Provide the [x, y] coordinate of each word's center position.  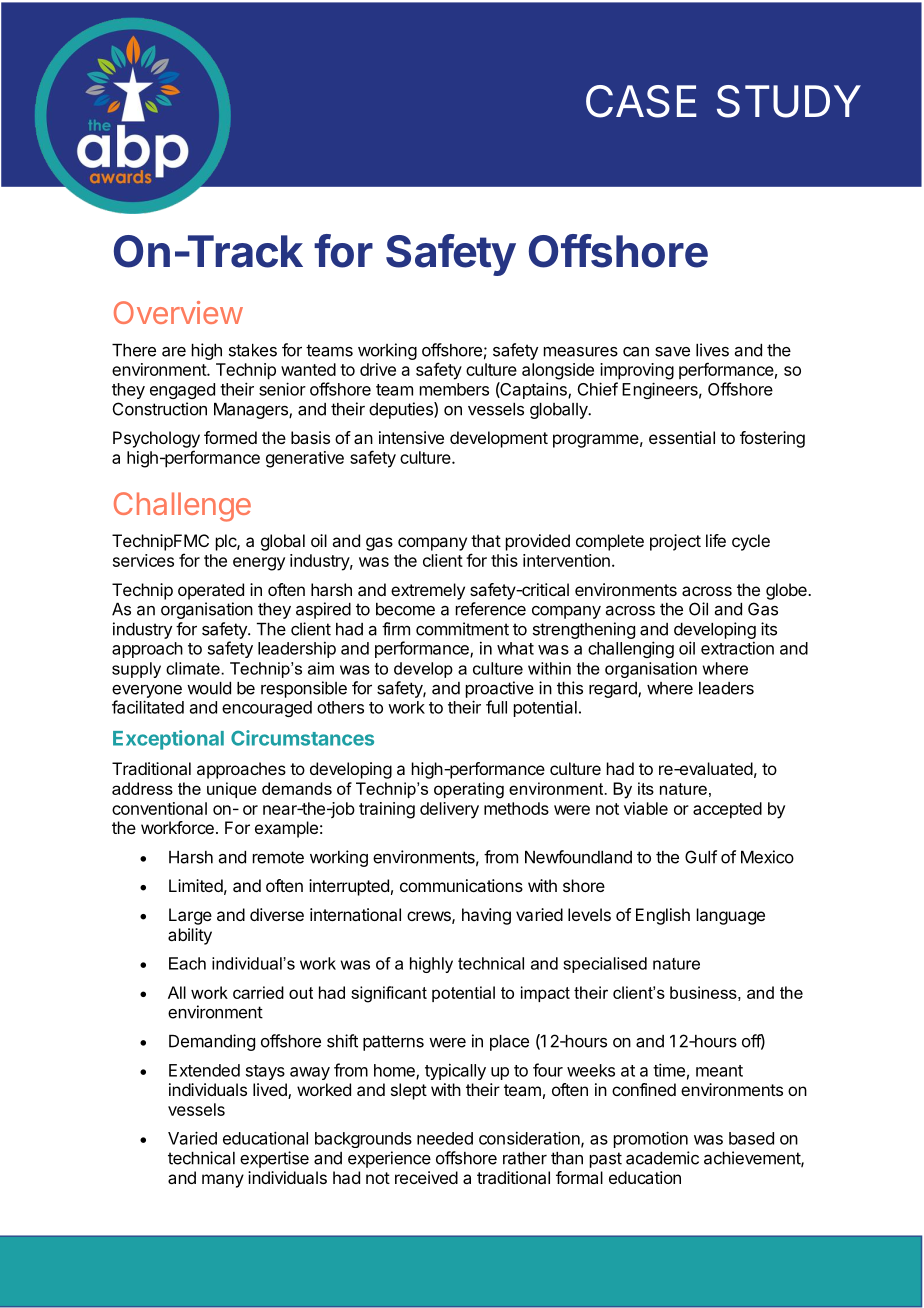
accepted [727, 810]
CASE [641, 101]
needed [445, 1138]
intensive [411, 437]
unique [232, 790]
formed [230, 437]
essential [682, 437]
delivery [449, 810]
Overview [178, 312]
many [223, 1181]
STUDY [789, 101]
